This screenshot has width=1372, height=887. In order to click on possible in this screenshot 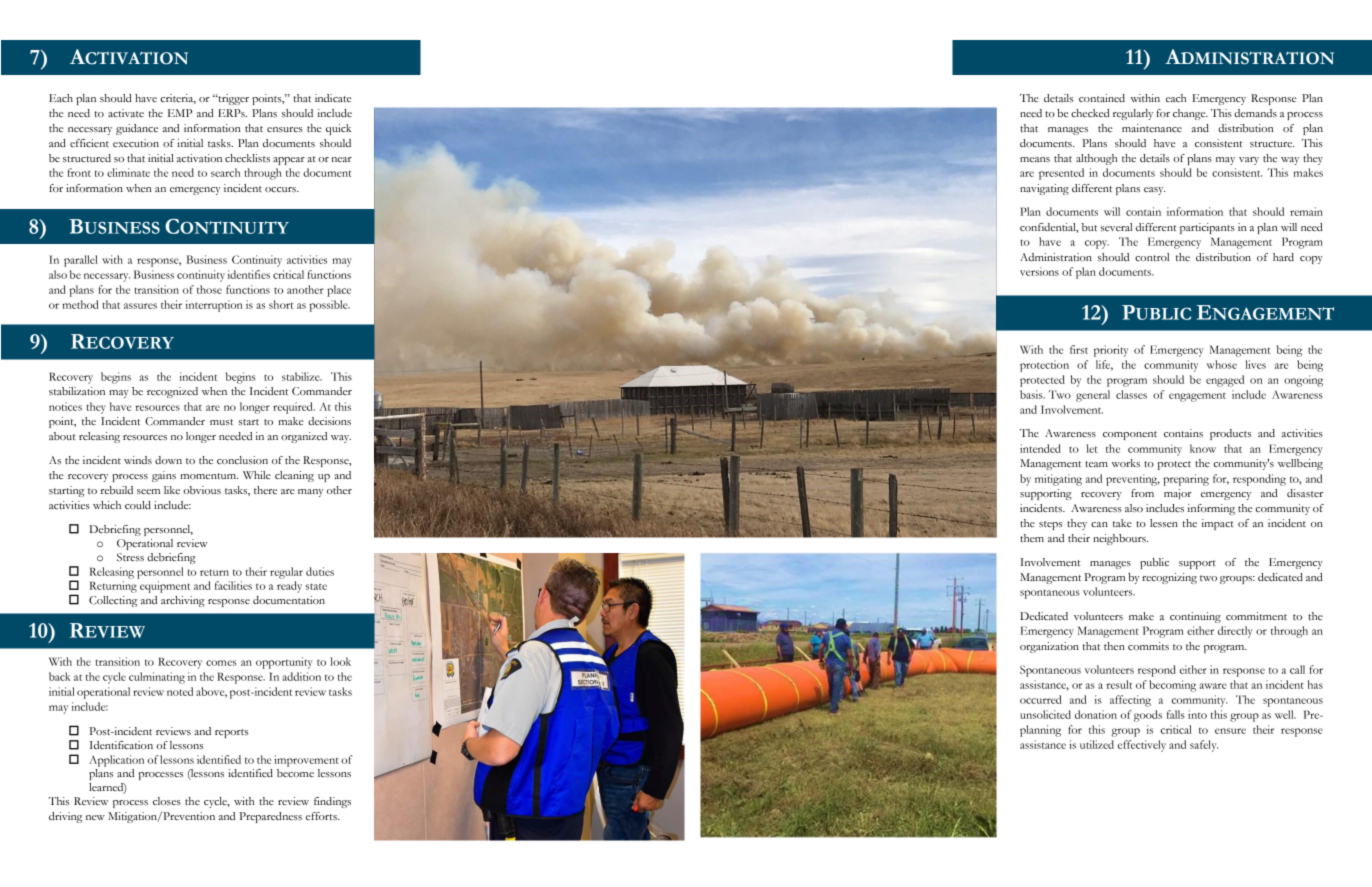, I will do `click(329, 306)`.
